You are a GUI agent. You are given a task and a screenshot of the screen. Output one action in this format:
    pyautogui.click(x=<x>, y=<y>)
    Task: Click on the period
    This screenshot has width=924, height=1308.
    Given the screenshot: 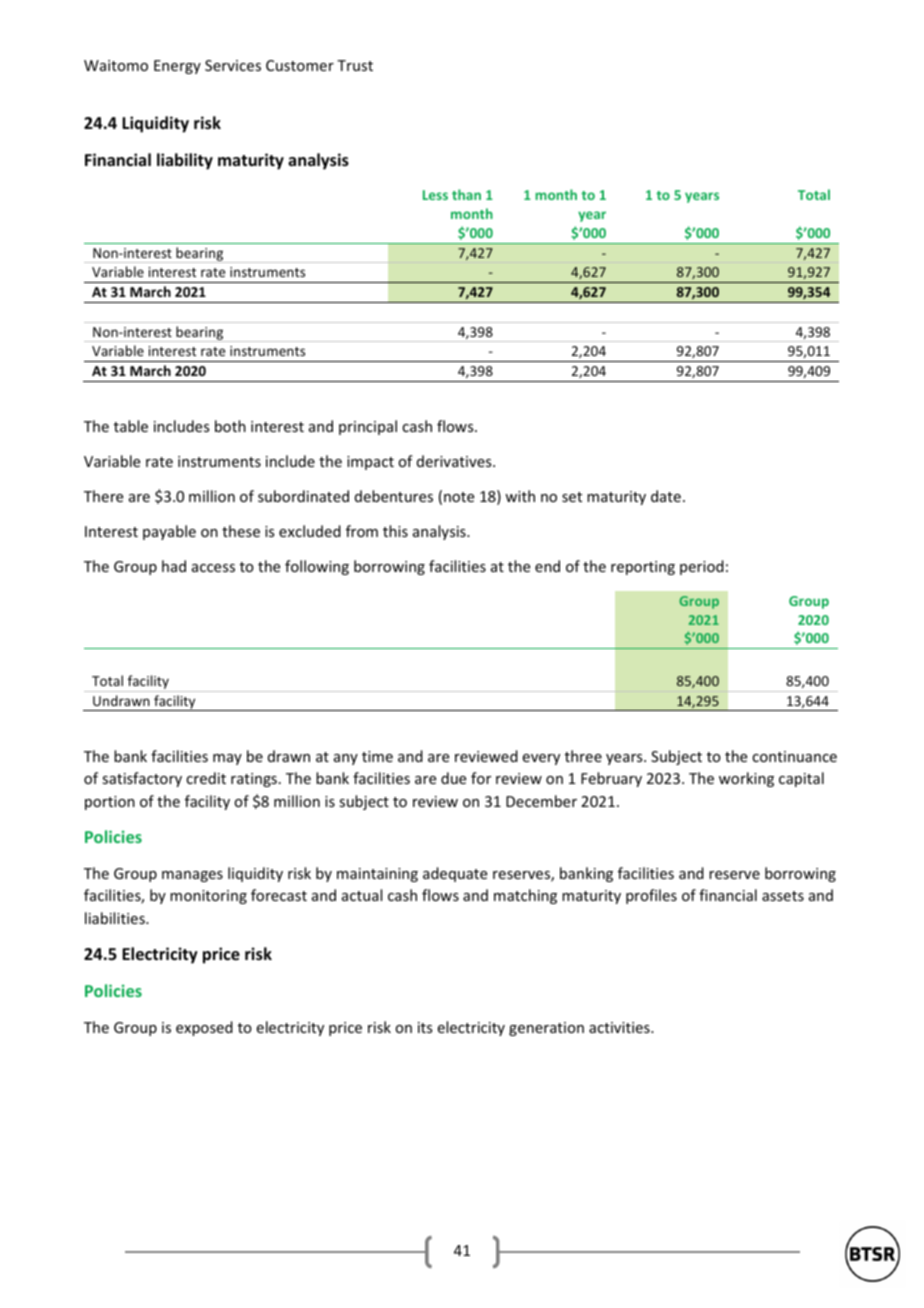 What is the action you would take?
    pyautogui.click(x=702, y=567)
